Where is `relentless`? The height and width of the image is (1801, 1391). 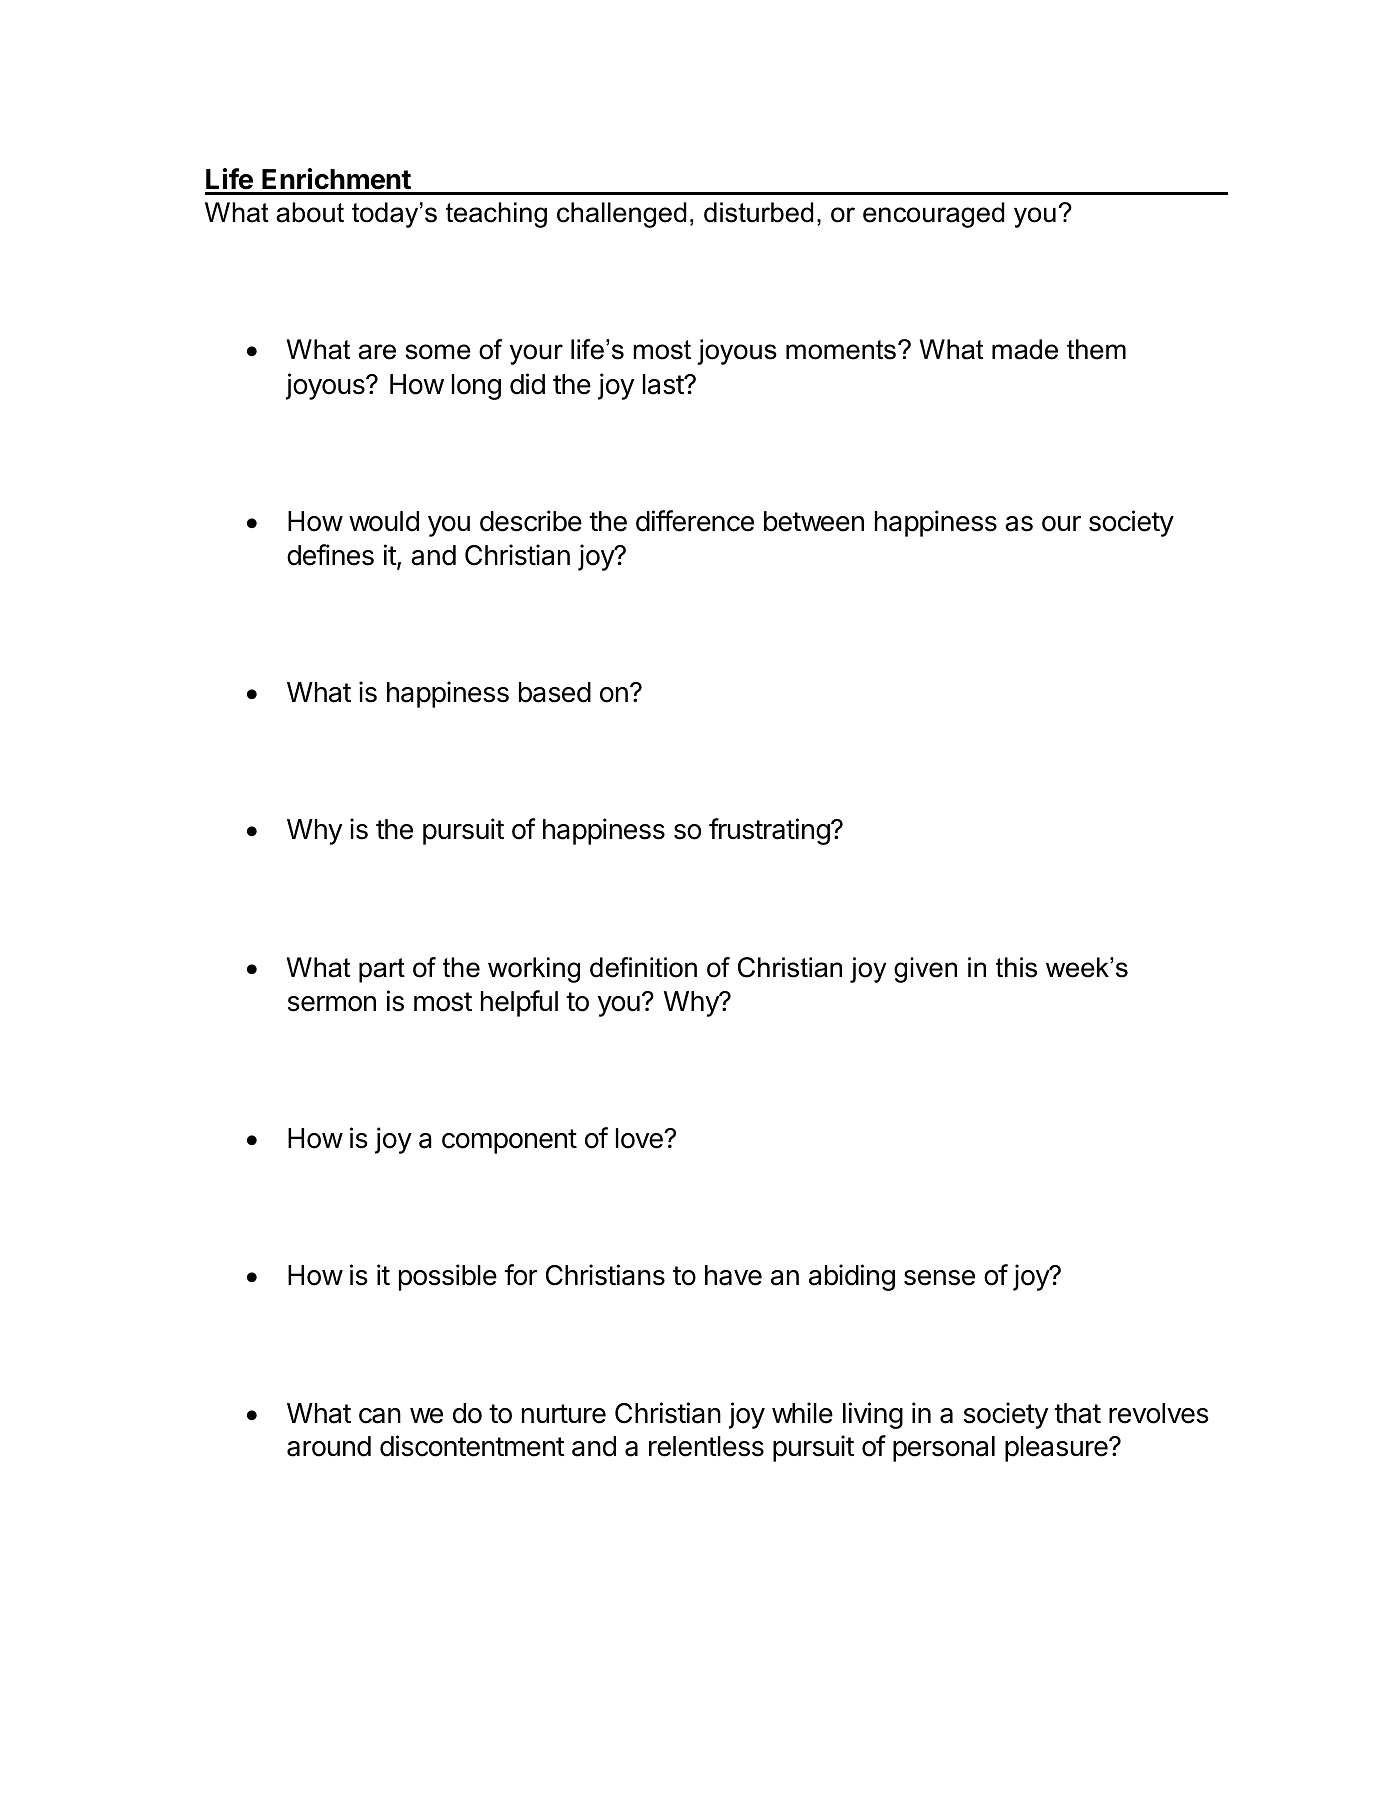 relentless is located at coordinates (706, 1446).
